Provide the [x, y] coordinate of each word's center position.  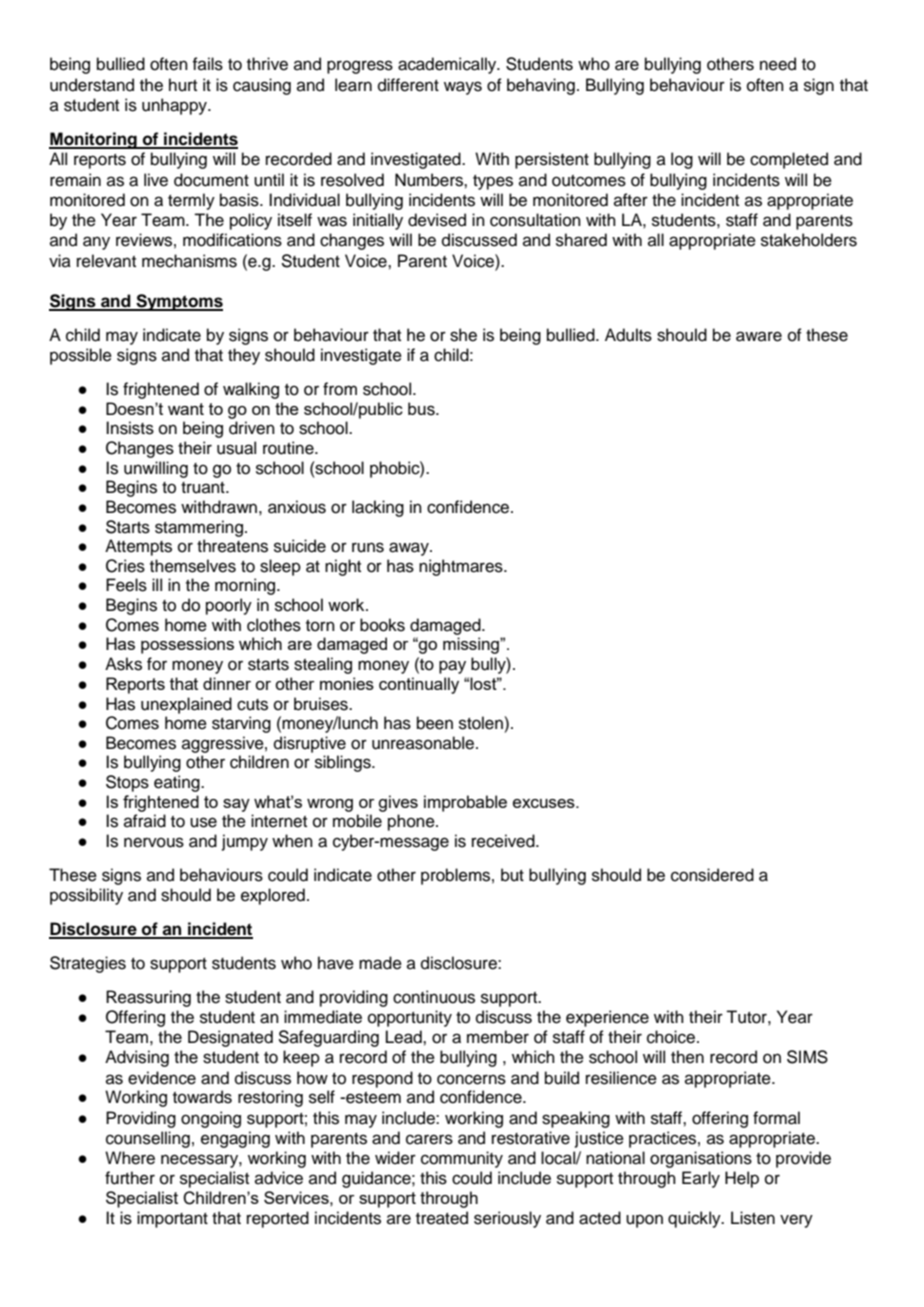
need [778, 64]
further [130, 1178]
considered [712, 875]
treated [442, 1218]
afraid [145, 821]
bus [422, 409]
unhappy [175, 106]
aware [759, 336]
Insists [130, 428]
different [408, 85]
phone [412, 822]
